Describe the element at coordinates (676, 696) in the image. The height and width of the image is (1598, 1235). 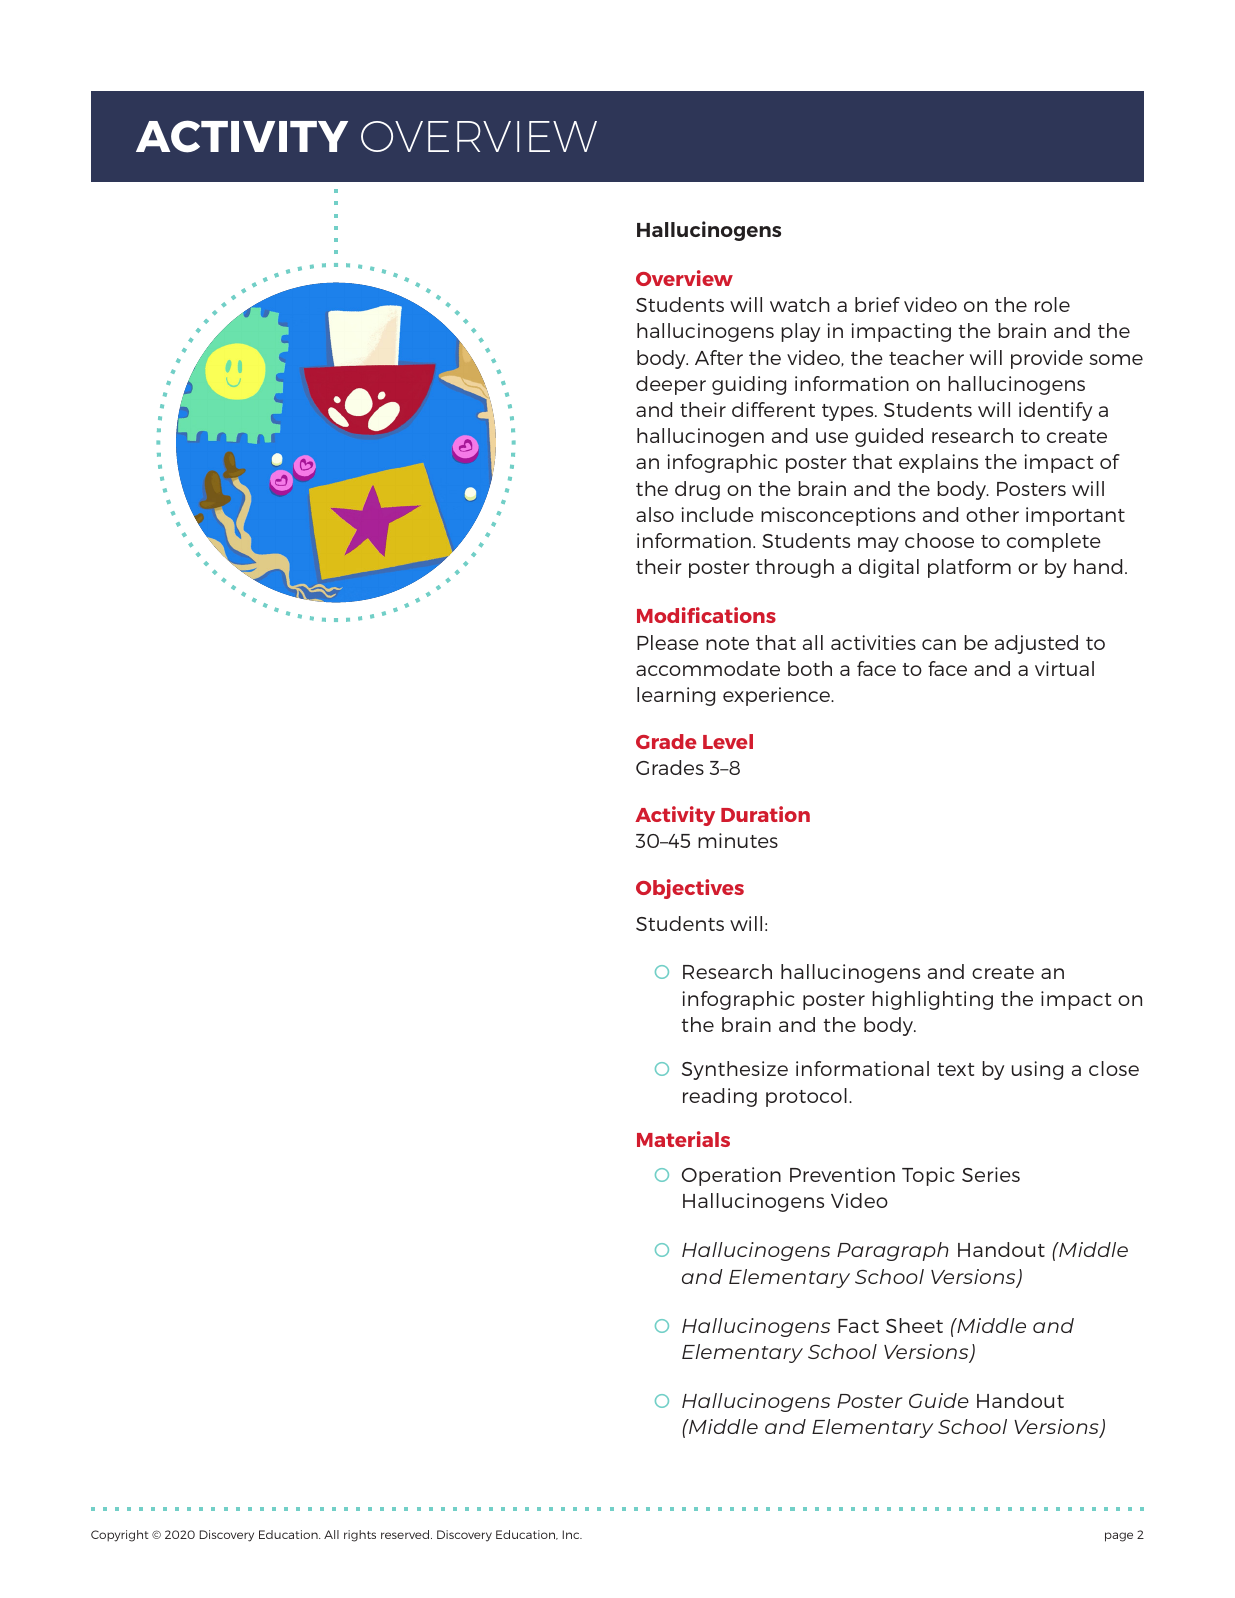
I see `learning` at that location.
